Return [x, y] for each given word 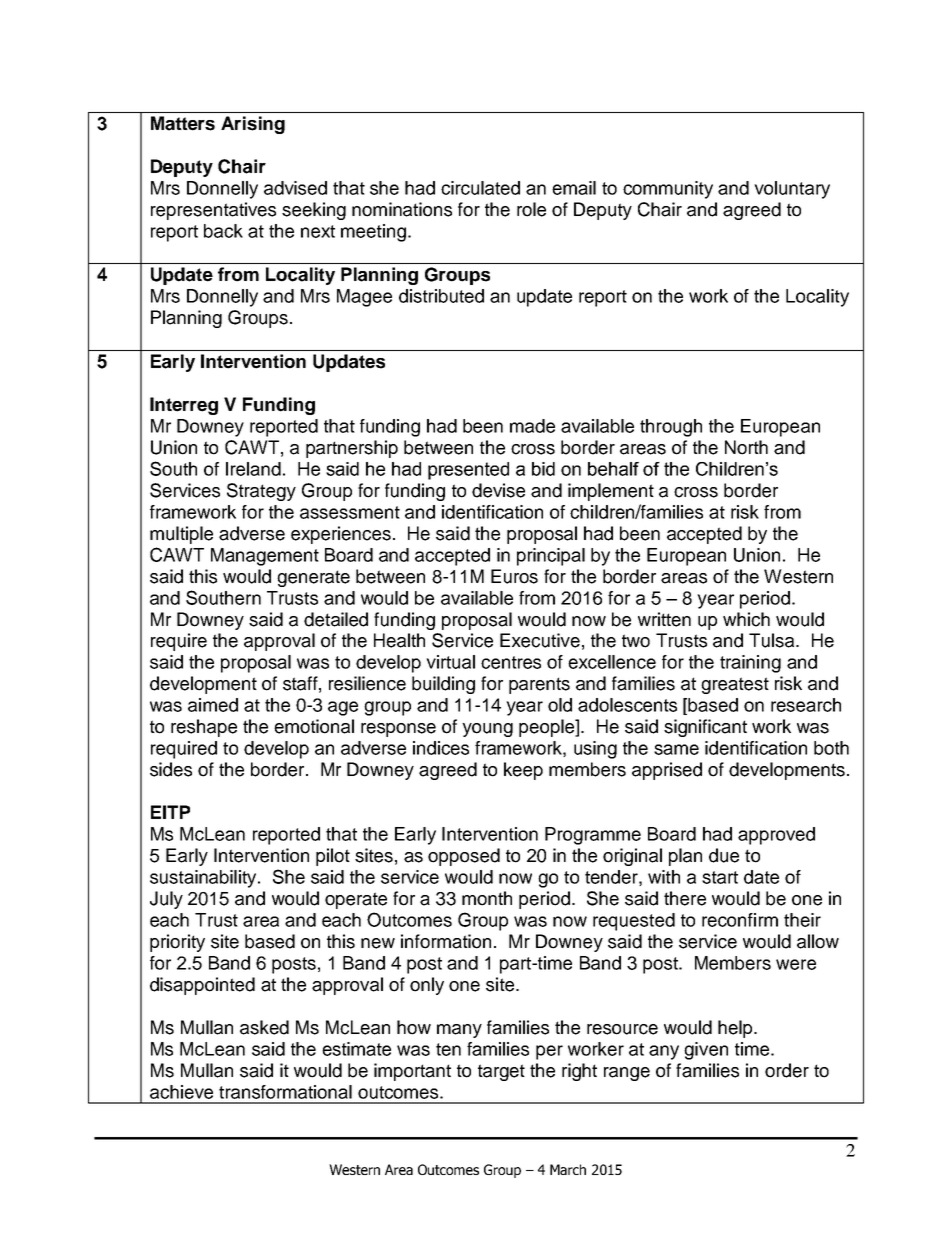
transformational [285, 1092]
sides [171, 769]
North [746, 447]
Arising [253, 125]
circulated [480, 188]
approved [776, 836]
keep [523, 771]
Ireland [253, 469]
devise [498, 490]
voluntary [792, 190]
